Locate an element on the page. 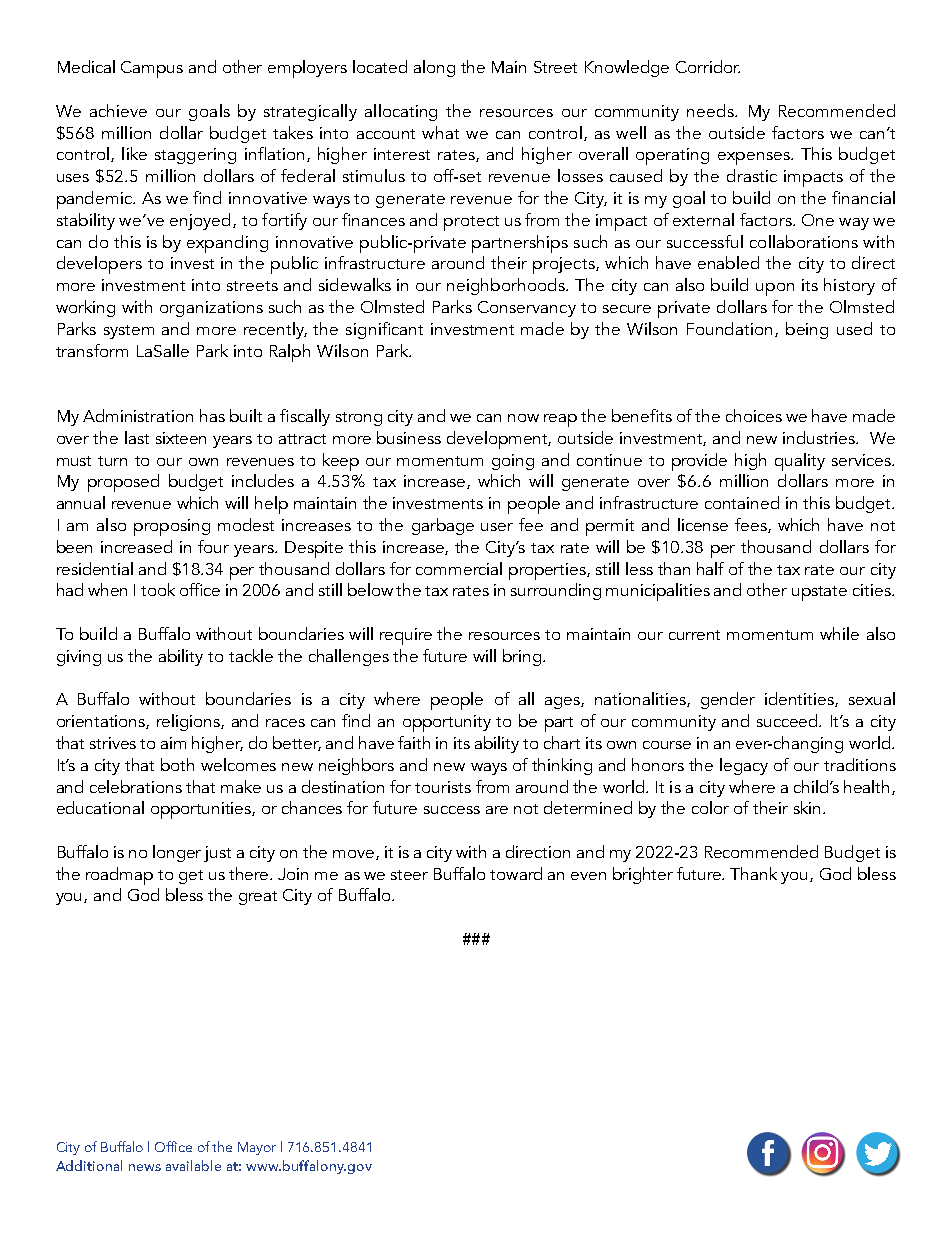 This document has width=952, height=1233. tourists is located at coordinates (443, 787).
